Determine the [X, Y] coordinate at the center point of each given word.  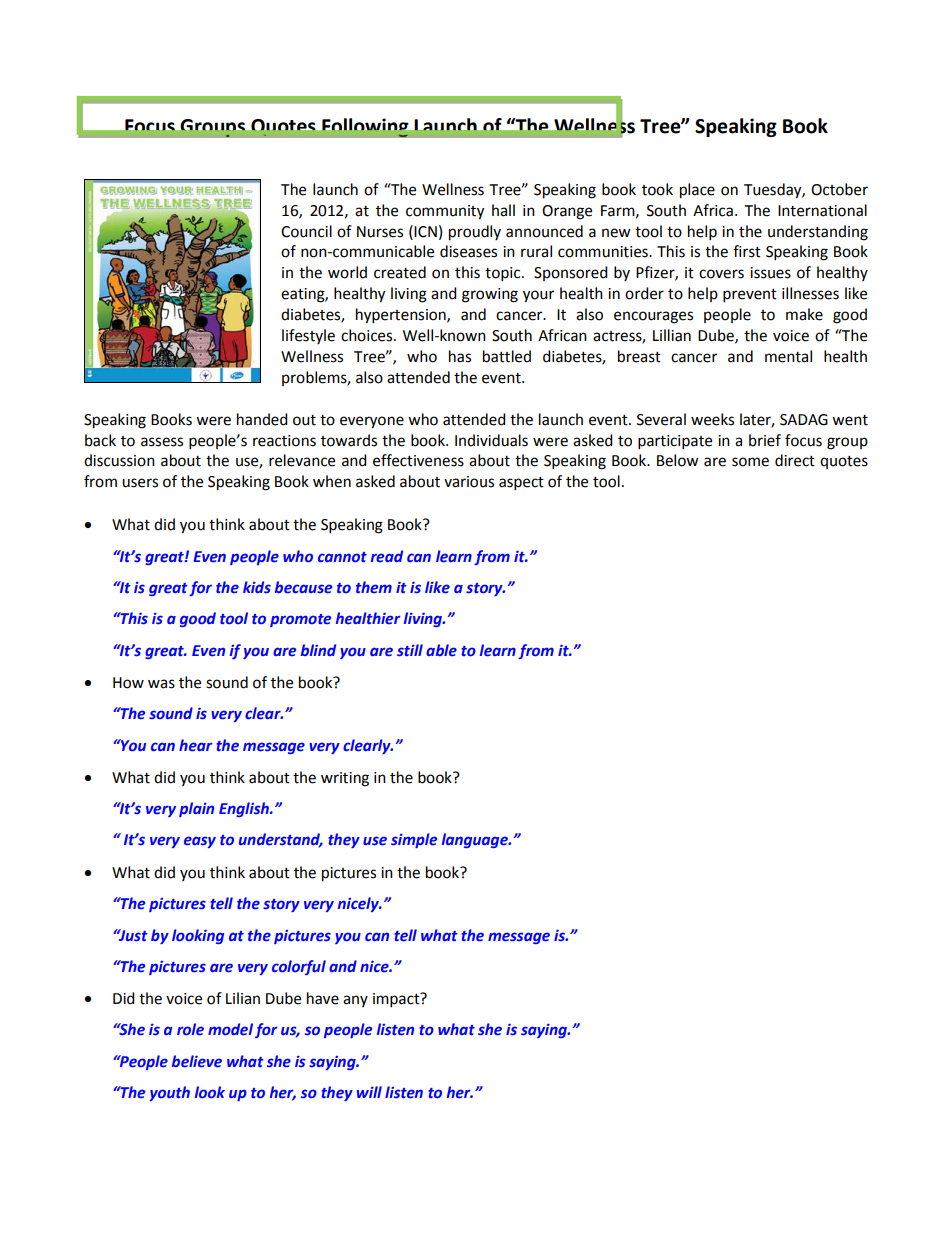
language [476, 840]
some [750, 462]
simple [414, 840]
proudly [475, 233]
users [140, 483]
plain [196, 809]
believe [197, 1061]
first [747, 251]
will [369, 1092]
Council [306, 231]
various [469, 482]
